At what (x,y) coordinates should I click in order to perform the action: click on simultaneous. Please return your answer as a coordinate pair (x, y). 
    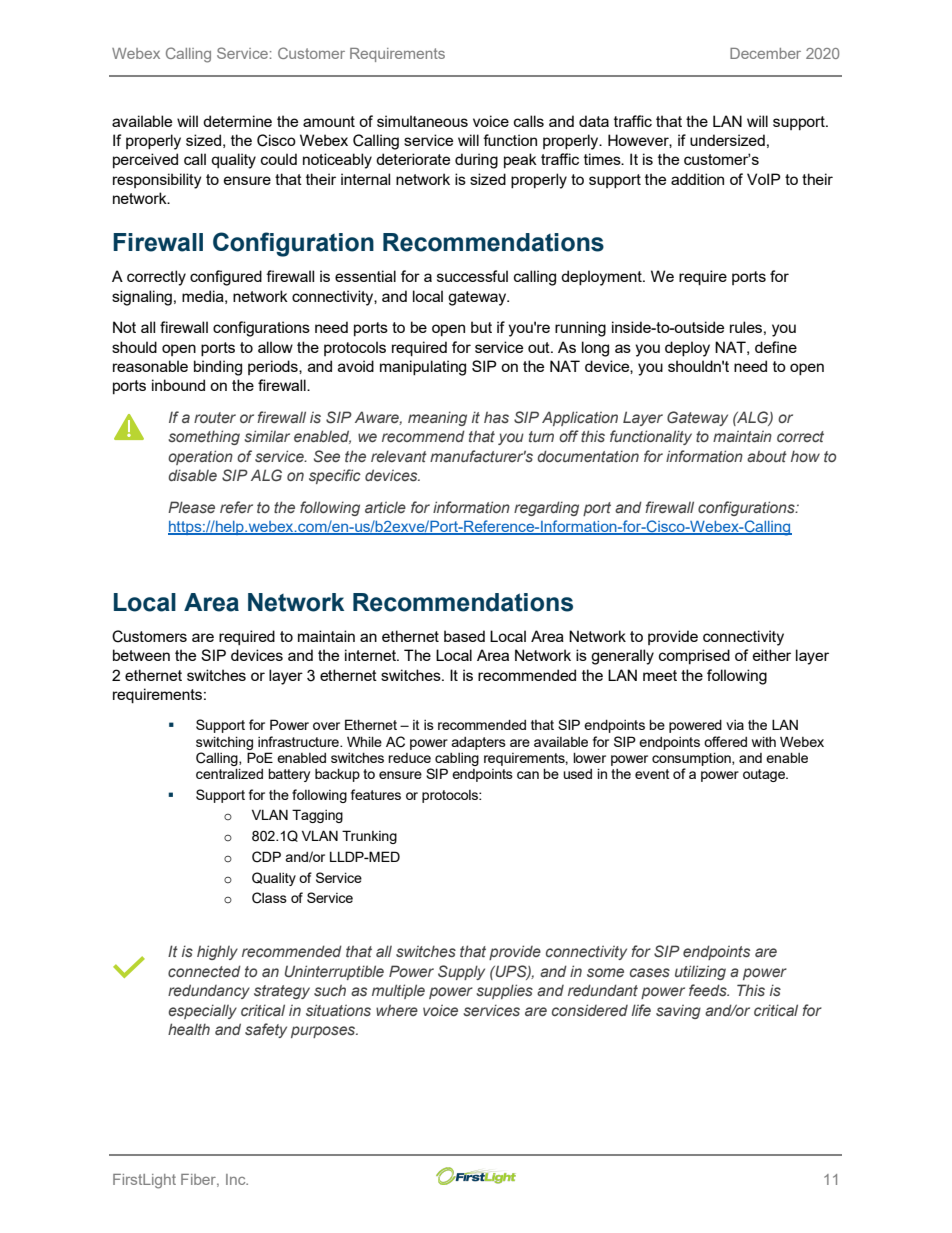
    Looking at the image, I should click on (422, 121).
